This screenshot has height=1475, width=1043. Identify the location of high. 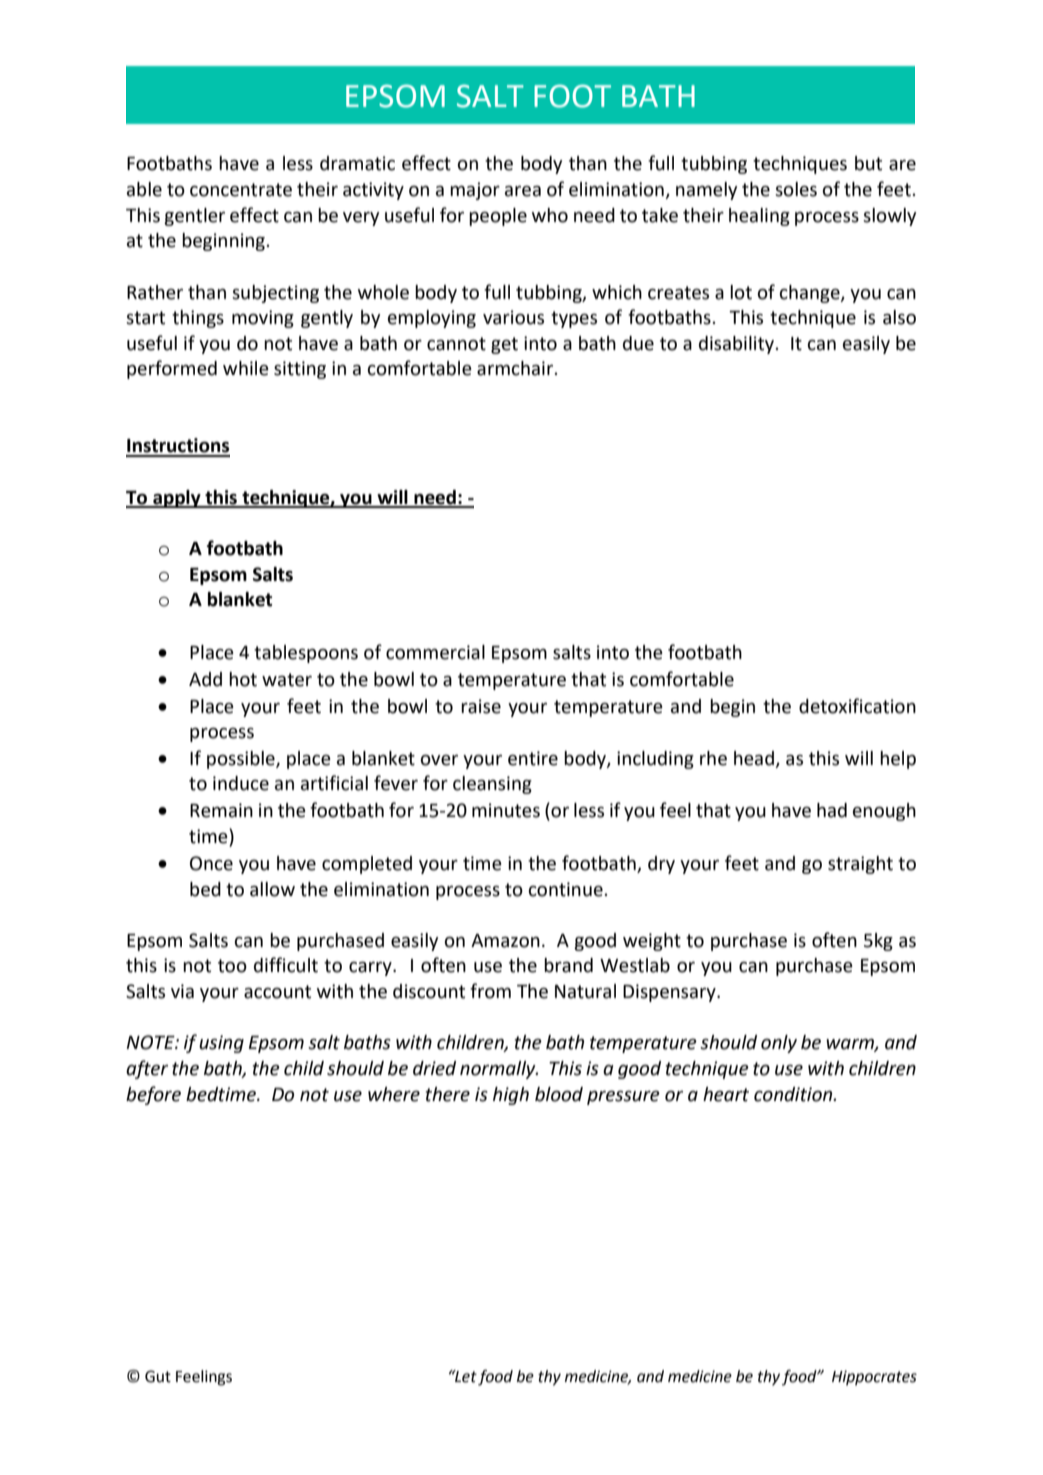
(511, 1096).
